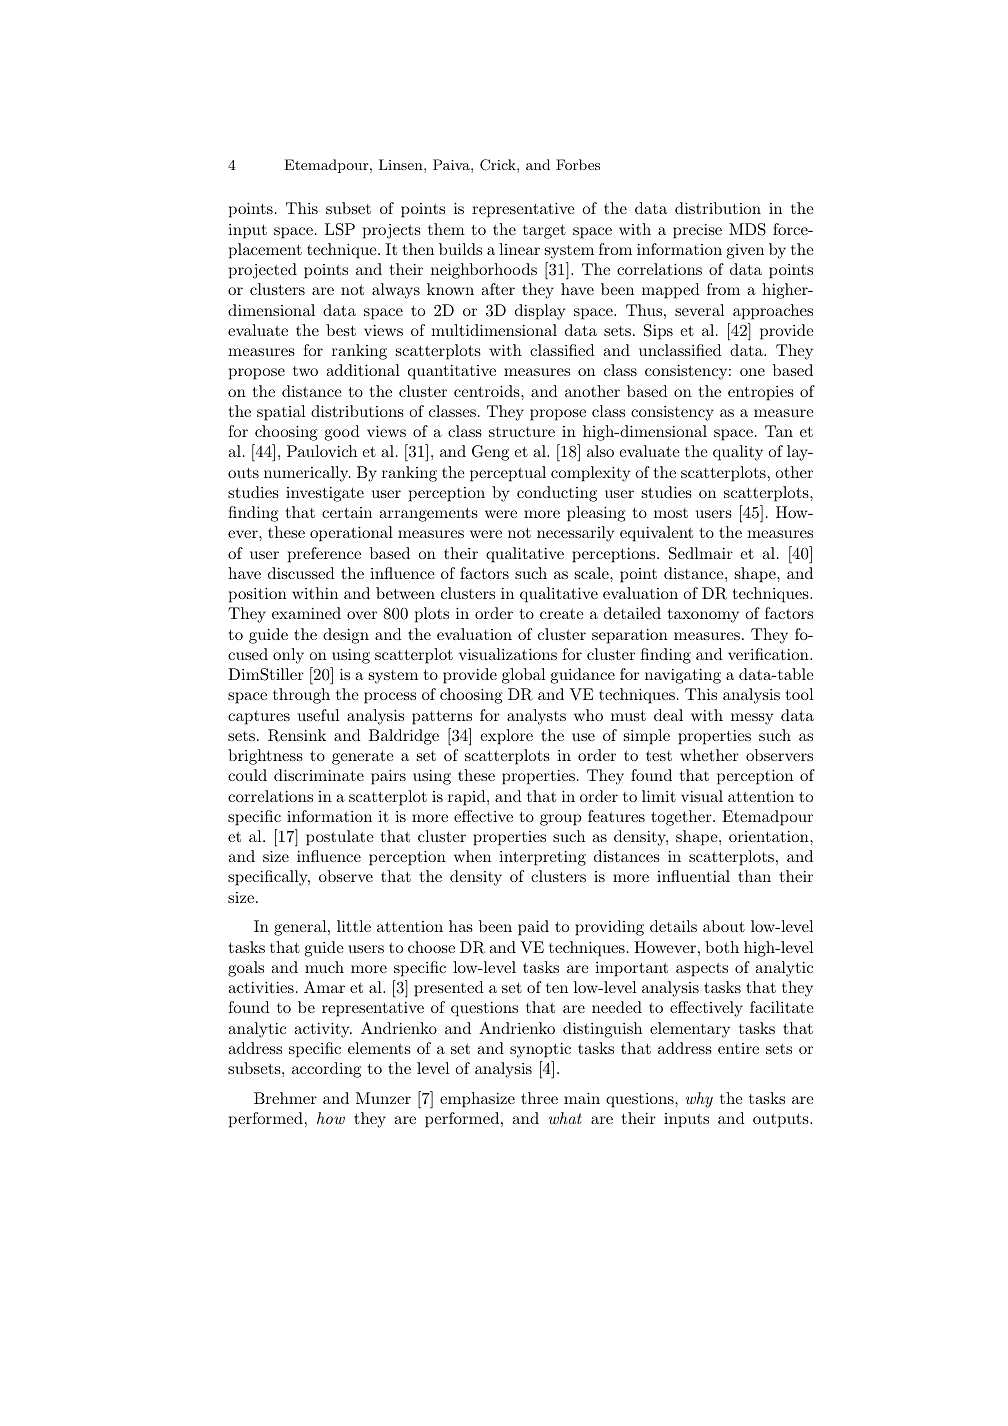 The image size is (1008, 1426). What do you see at coordinates (281, 413) in the document?
I see `spatial` at bounding box center [281, 413].
